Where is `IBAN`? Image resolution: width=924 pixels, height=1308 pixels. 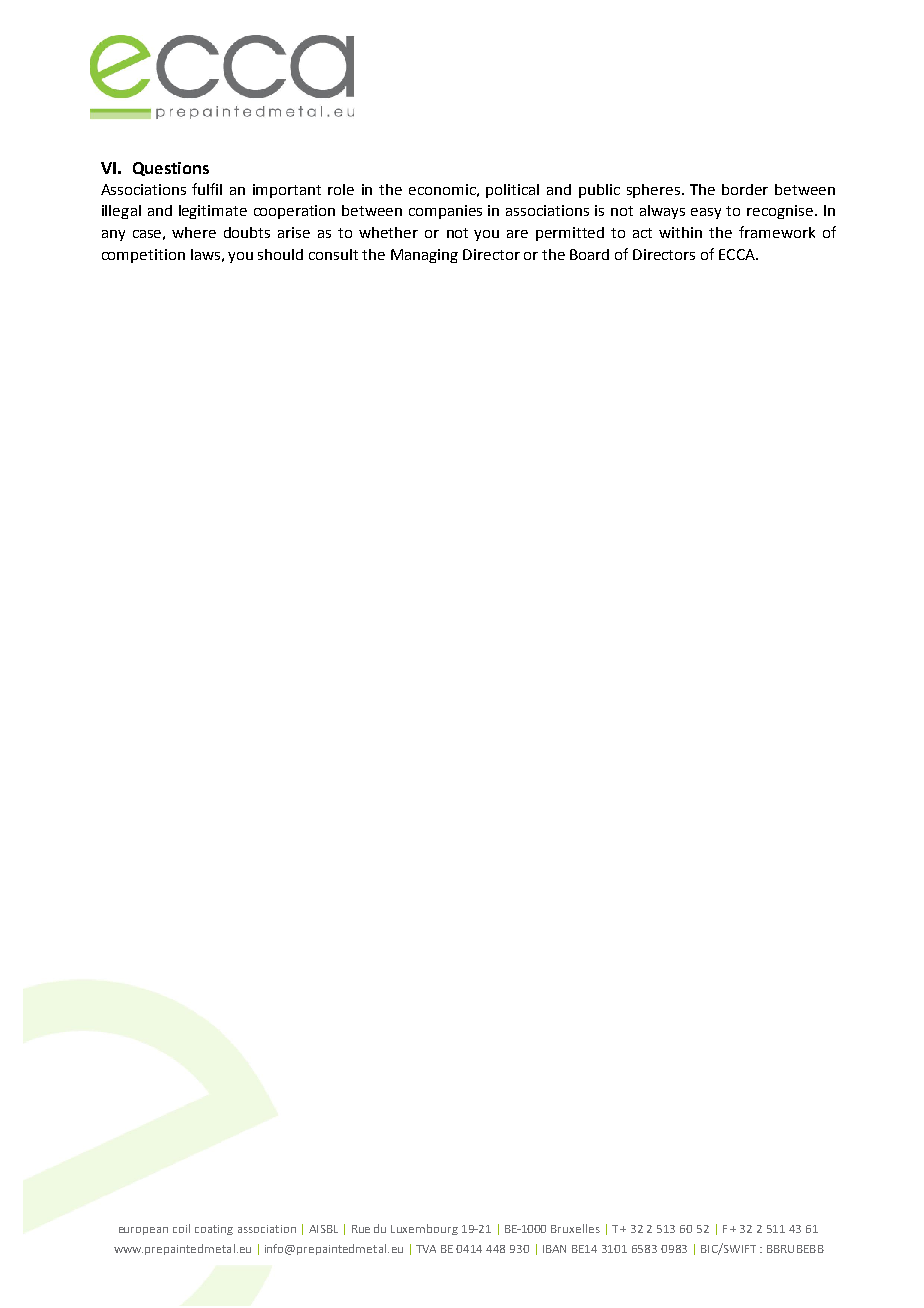 IBAN is located at coordinates (554, 1249).
